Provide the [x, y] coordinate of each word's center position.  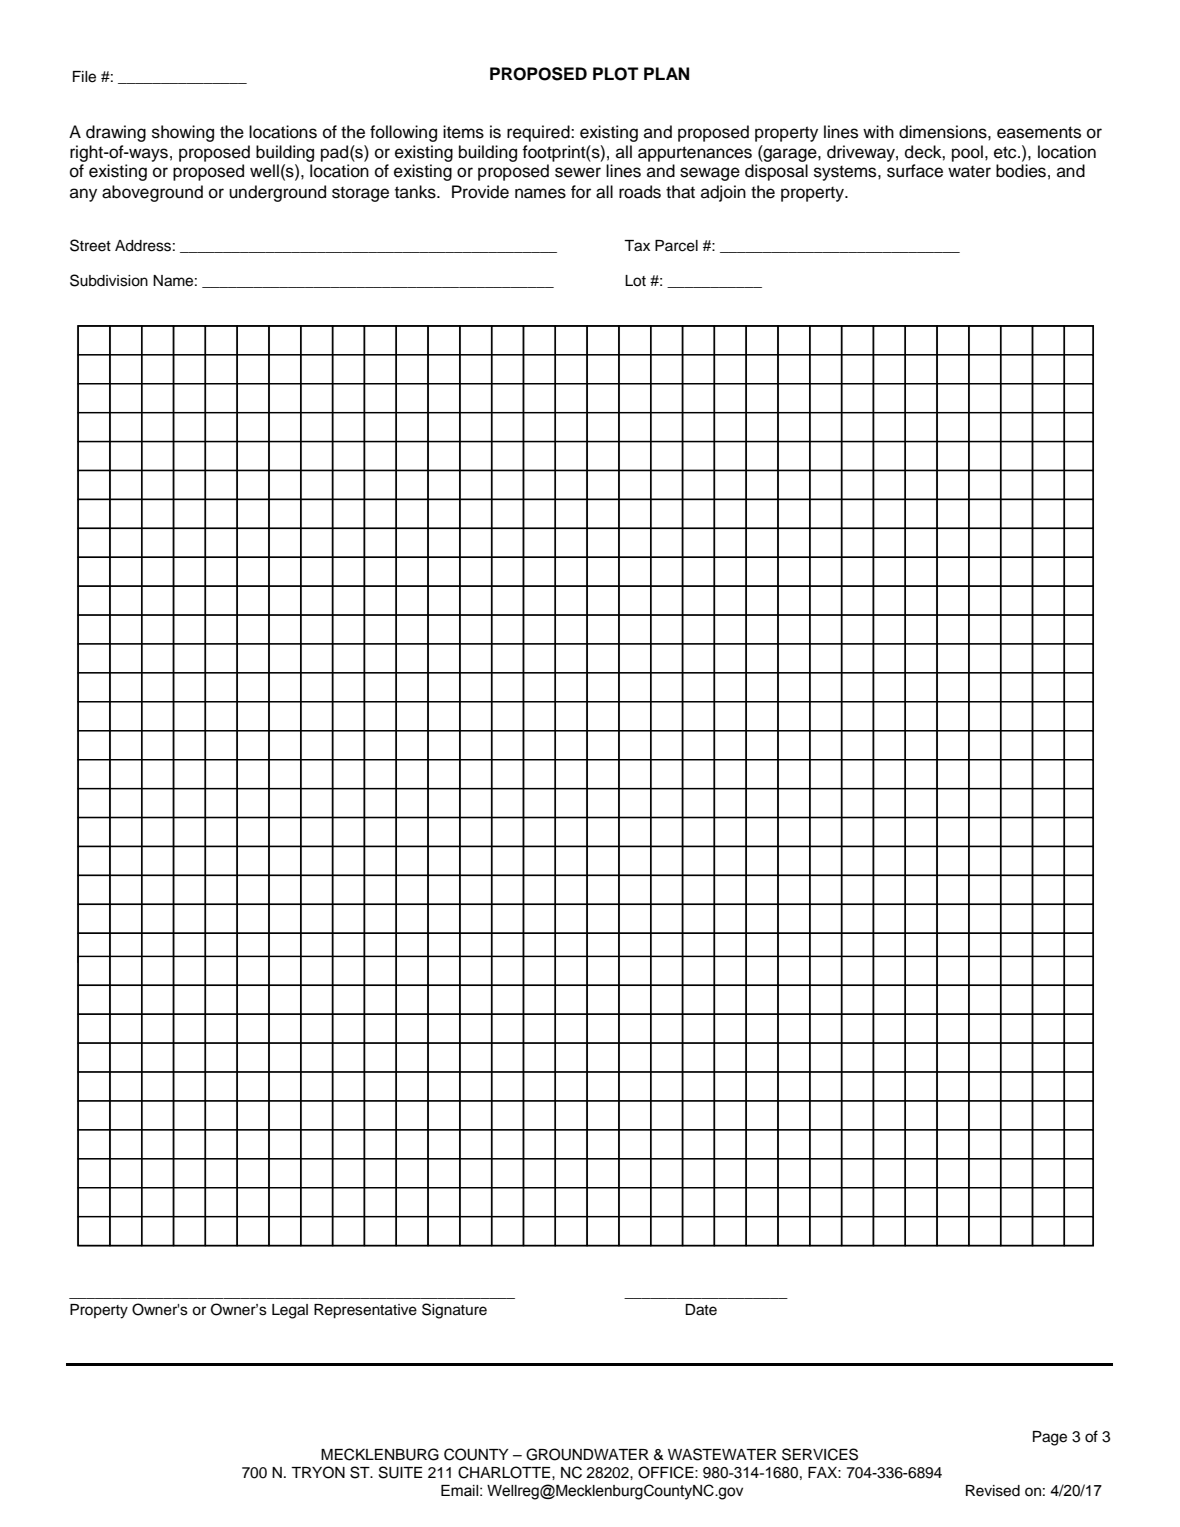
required [539, 133]
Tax [637, 246]
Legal [290, 1311]
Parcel [676, 246]
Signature [454, 1311]
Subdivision [109, 280]
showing [183, 133]
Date [701, 1310]
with [878, 131]
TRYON [318, 1472]
